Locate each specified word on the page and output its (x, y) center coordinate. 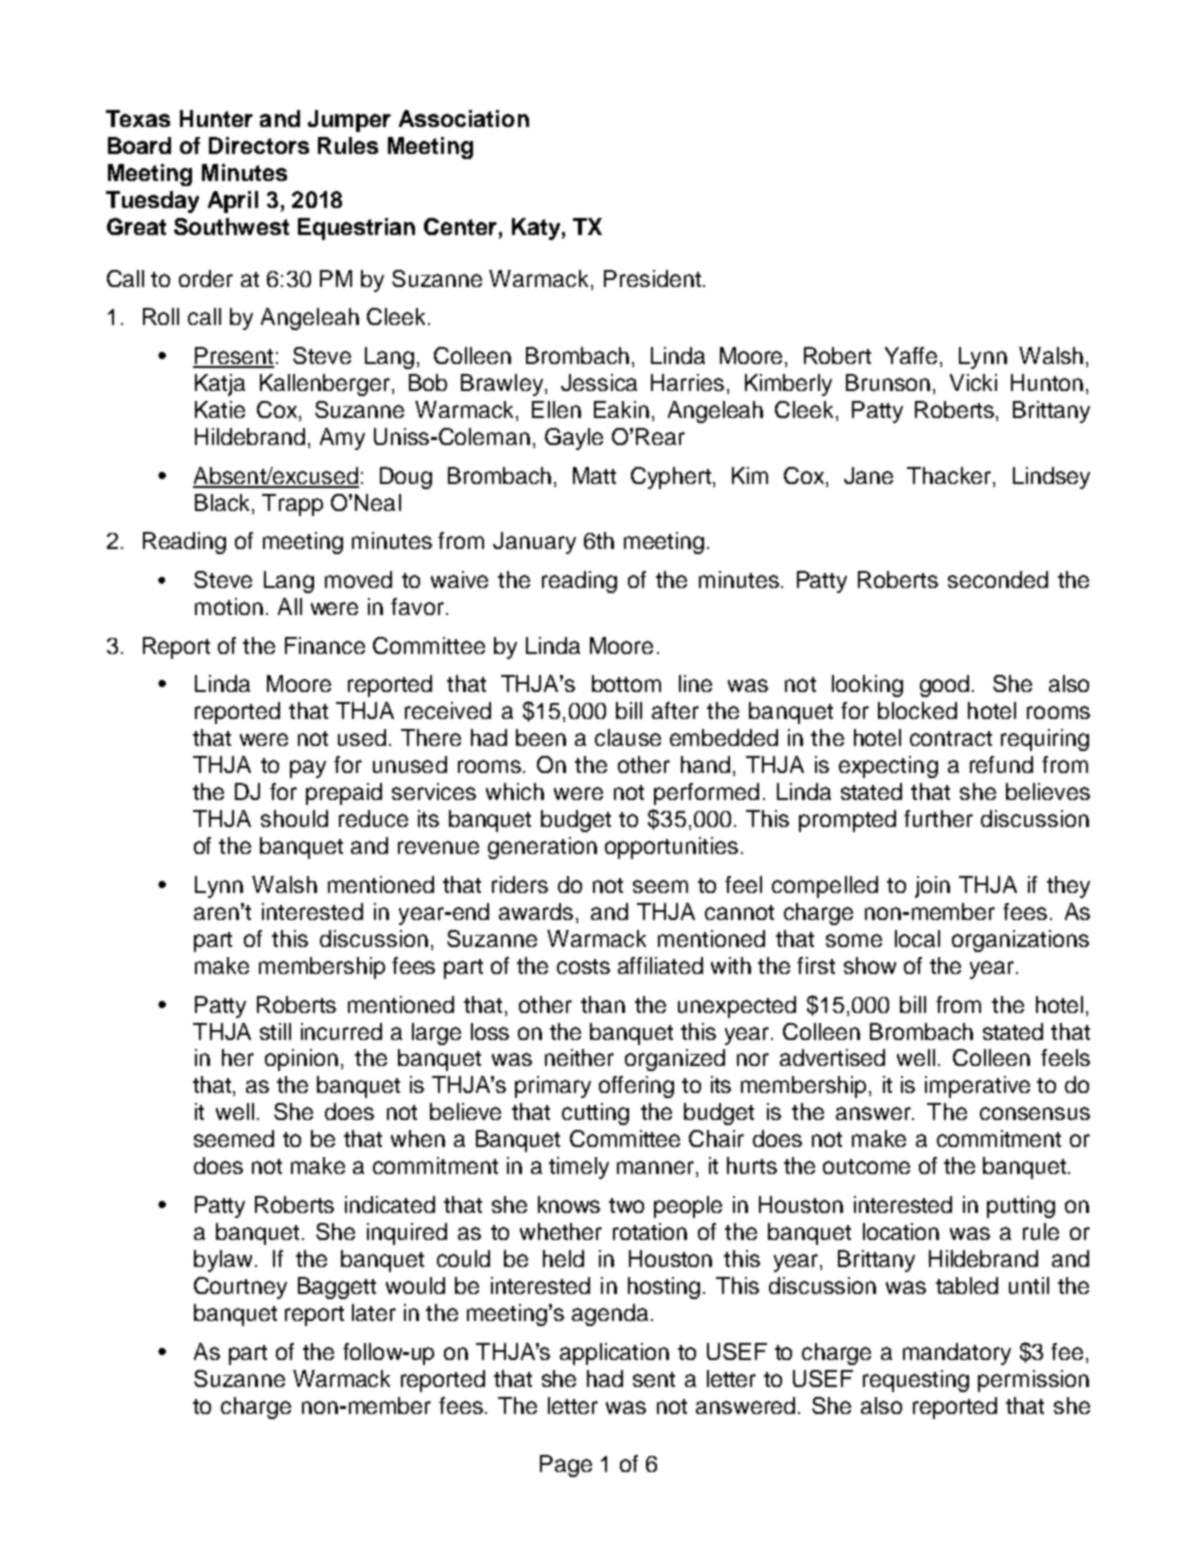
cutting (595, 1114)
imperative (977, 1087)
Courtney (240, 1288)
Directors (259, 145)
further (938, 818)
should (294, 818)
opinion (301, 1060)
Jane (868, 475)
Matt (594, 475)
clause (628, 737)
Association (464, 118)
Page (566, 1466)
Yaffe (911, 355)
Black (224, 502)
